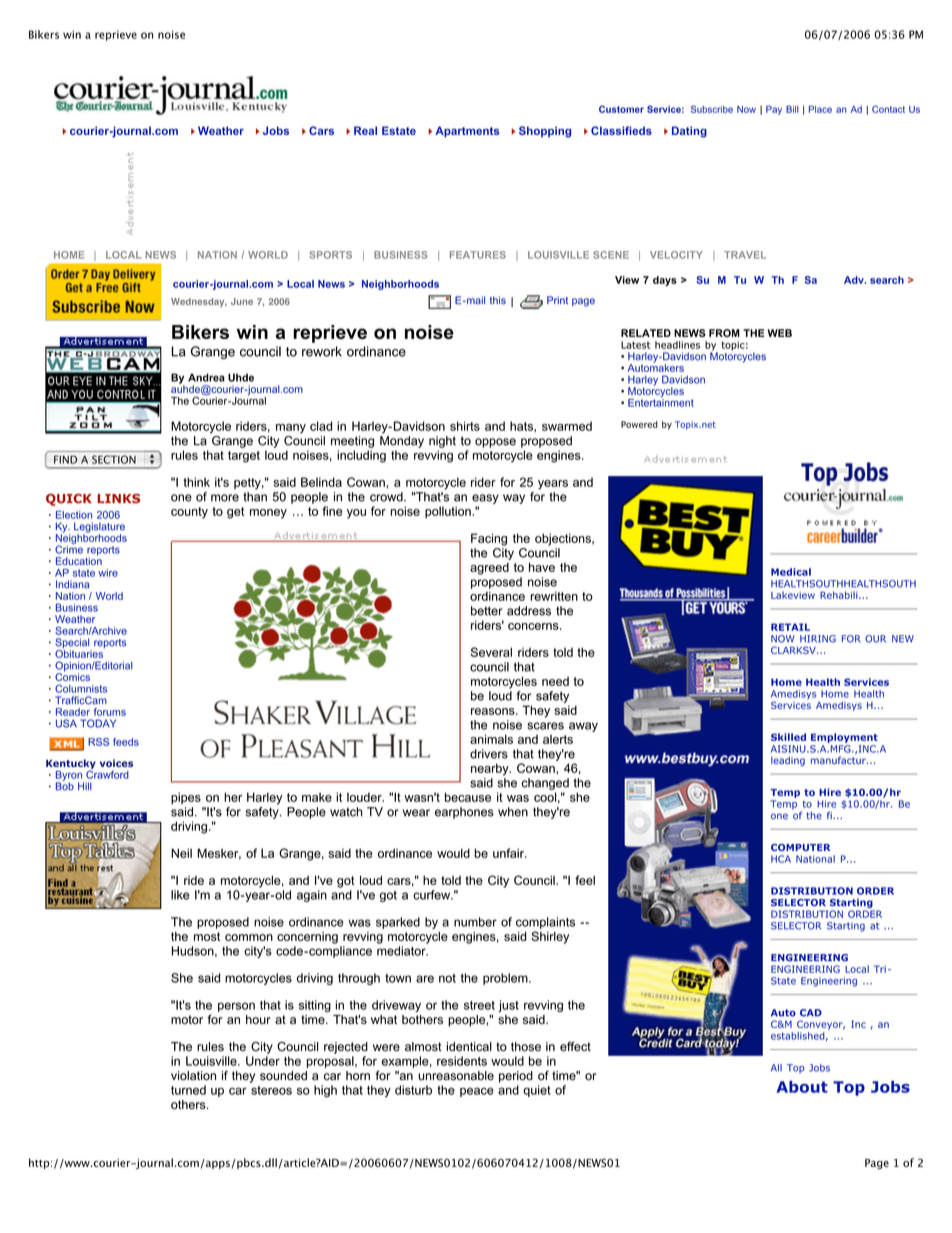 Image resolution: width=952 pixels, height=1233 pixels. I want to click on think, so click(196, 482).
